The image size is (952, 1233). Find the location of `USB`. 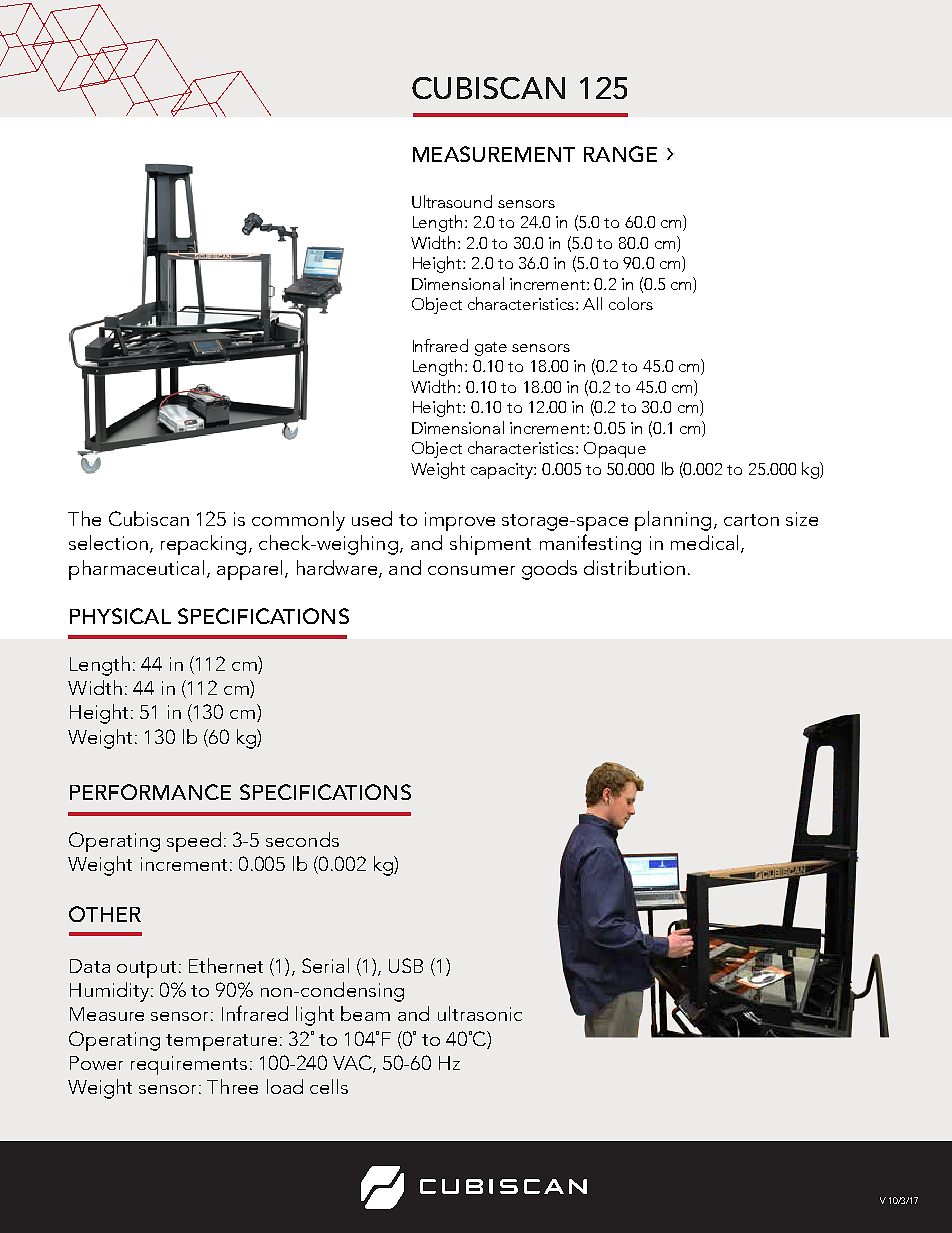

USB is located at coordinates (406, 965).
